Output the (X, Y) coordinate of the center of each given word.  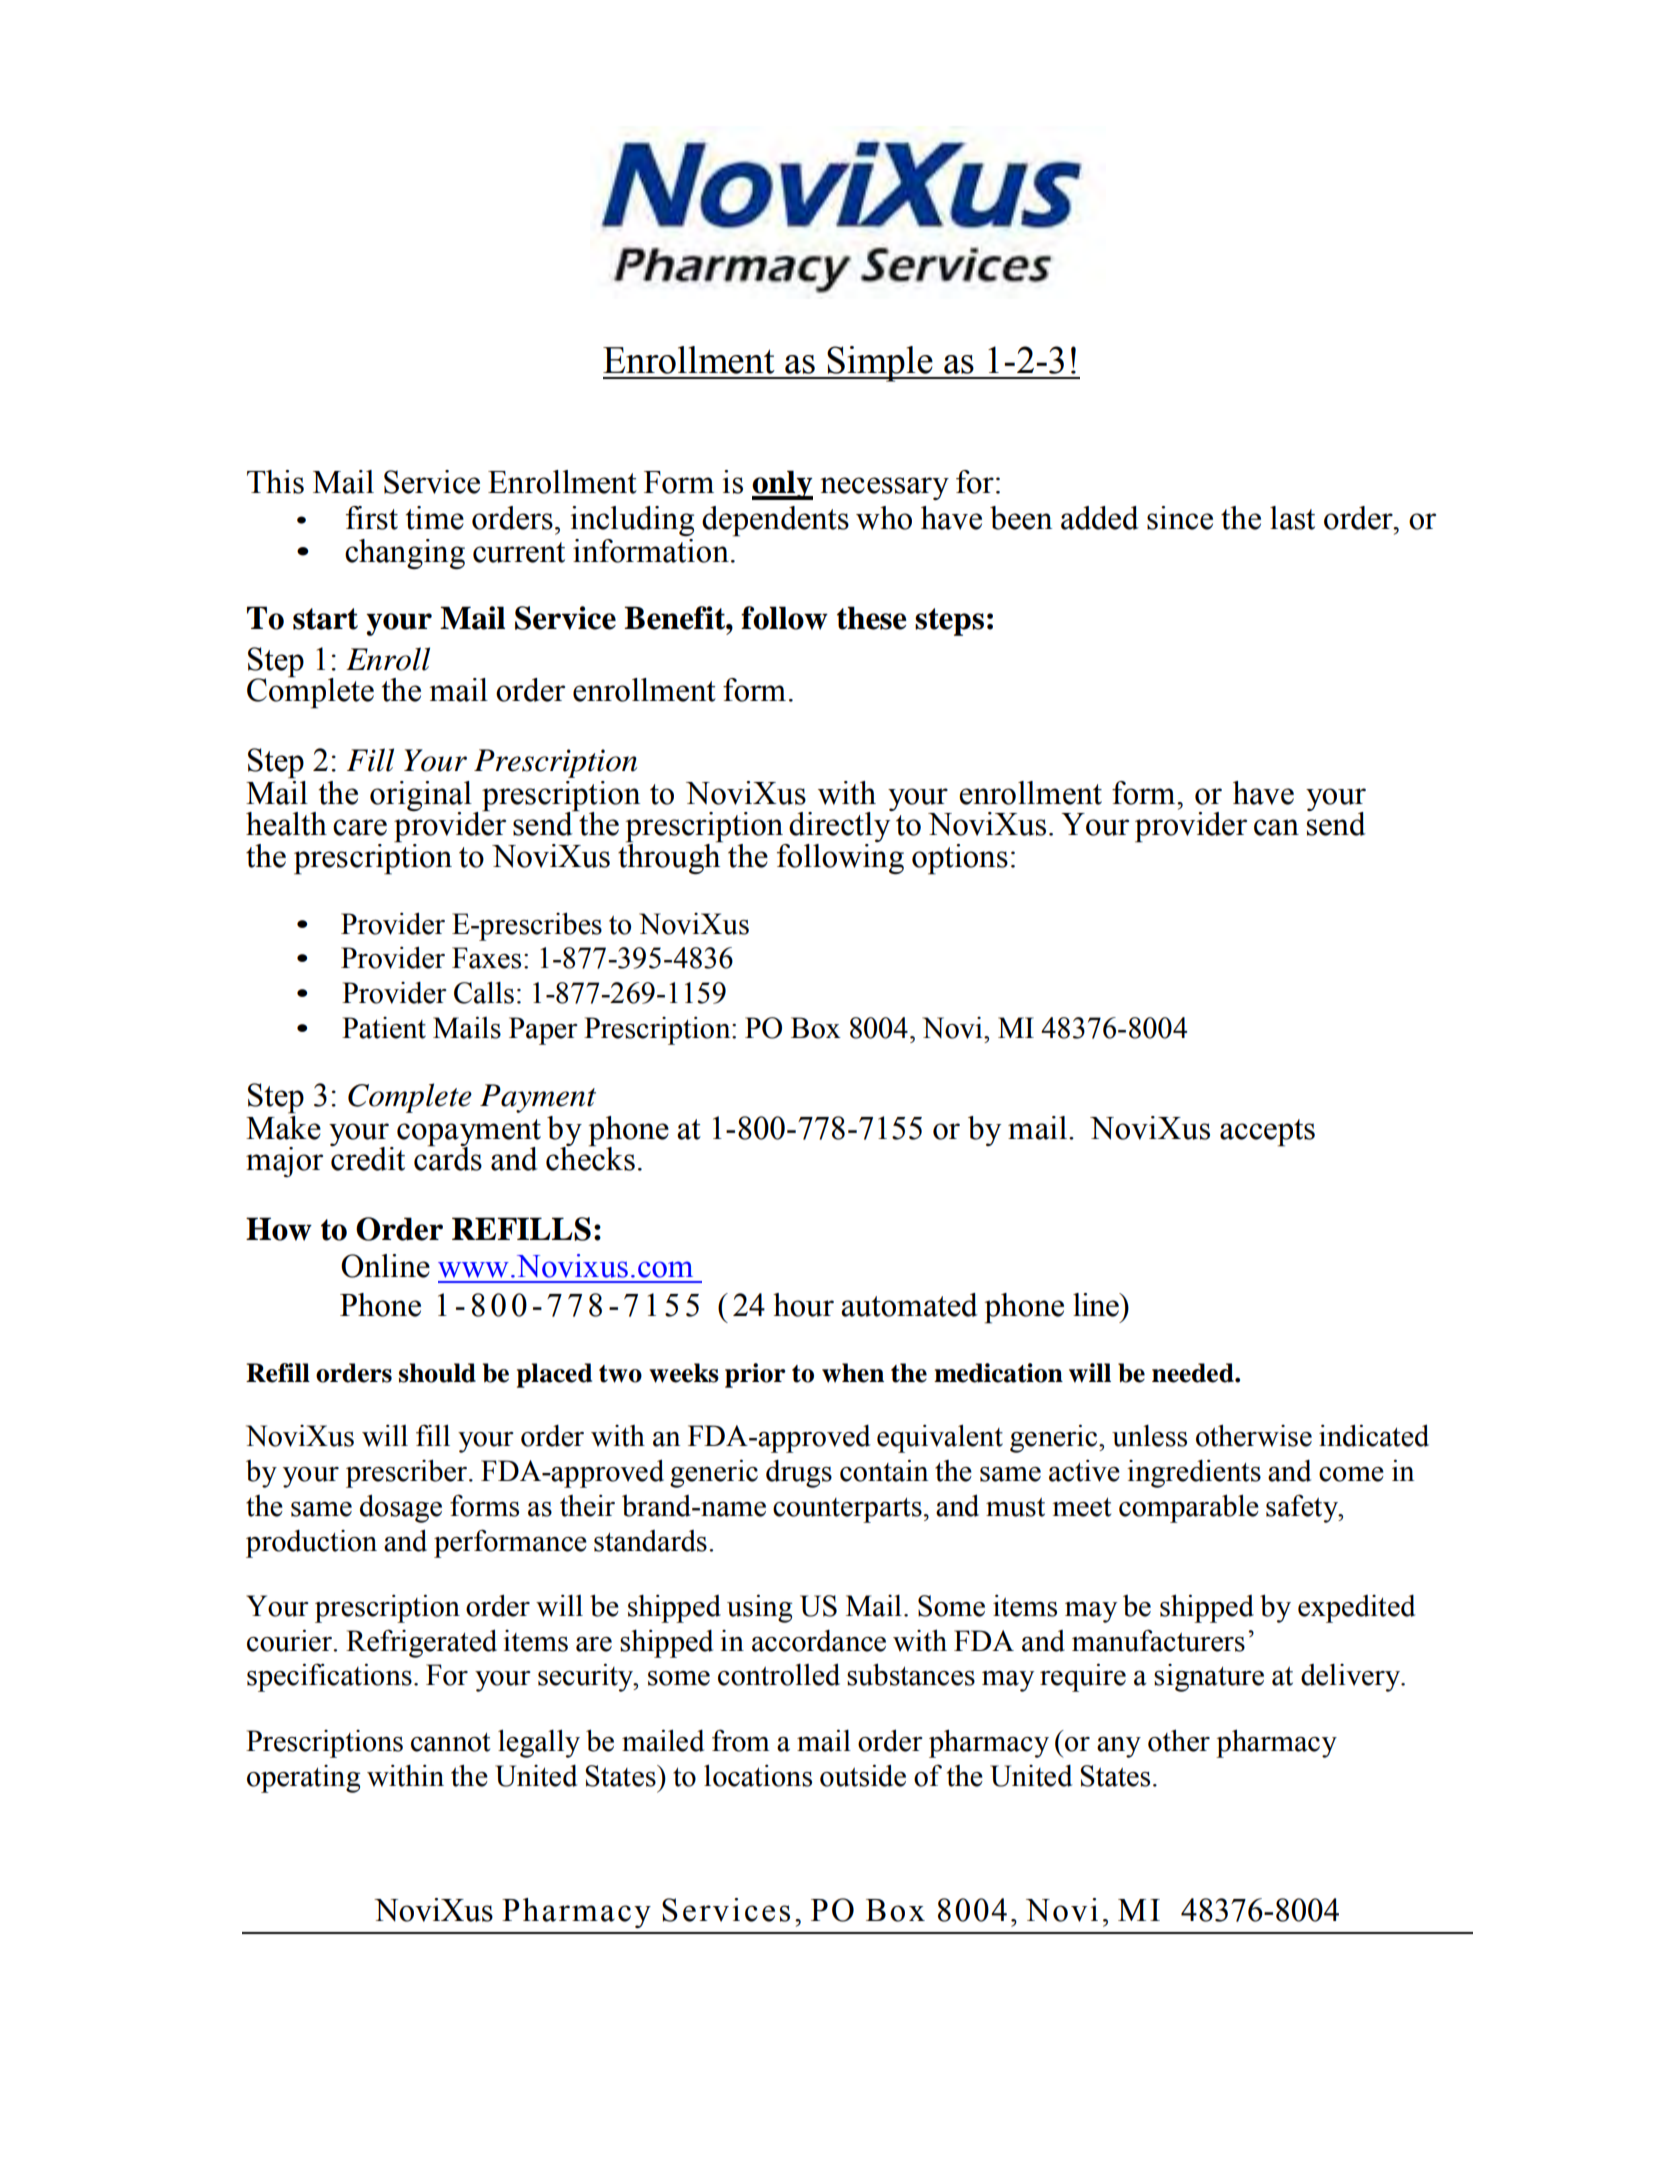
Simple (880, 364)
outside (863, 1775)
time (434, 518)
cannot (450, 1742)
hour (803, 1305)
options (960, 859)
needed (1194, 1373)
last (1292, 518)
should (437, 1373)
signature (1209, 1678)
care (360, 827)
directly (840, 827)
